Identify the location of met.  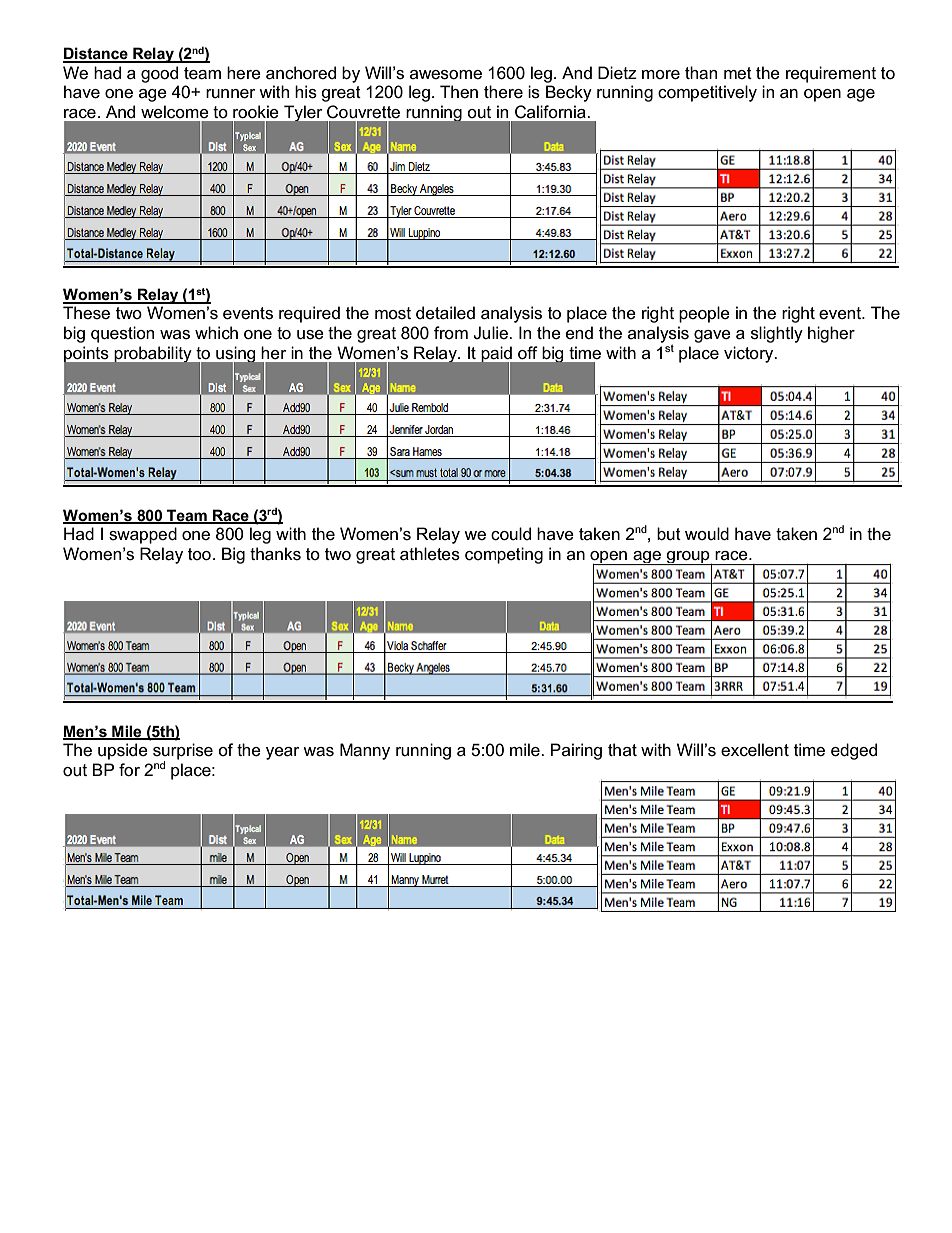
(738, 73).
